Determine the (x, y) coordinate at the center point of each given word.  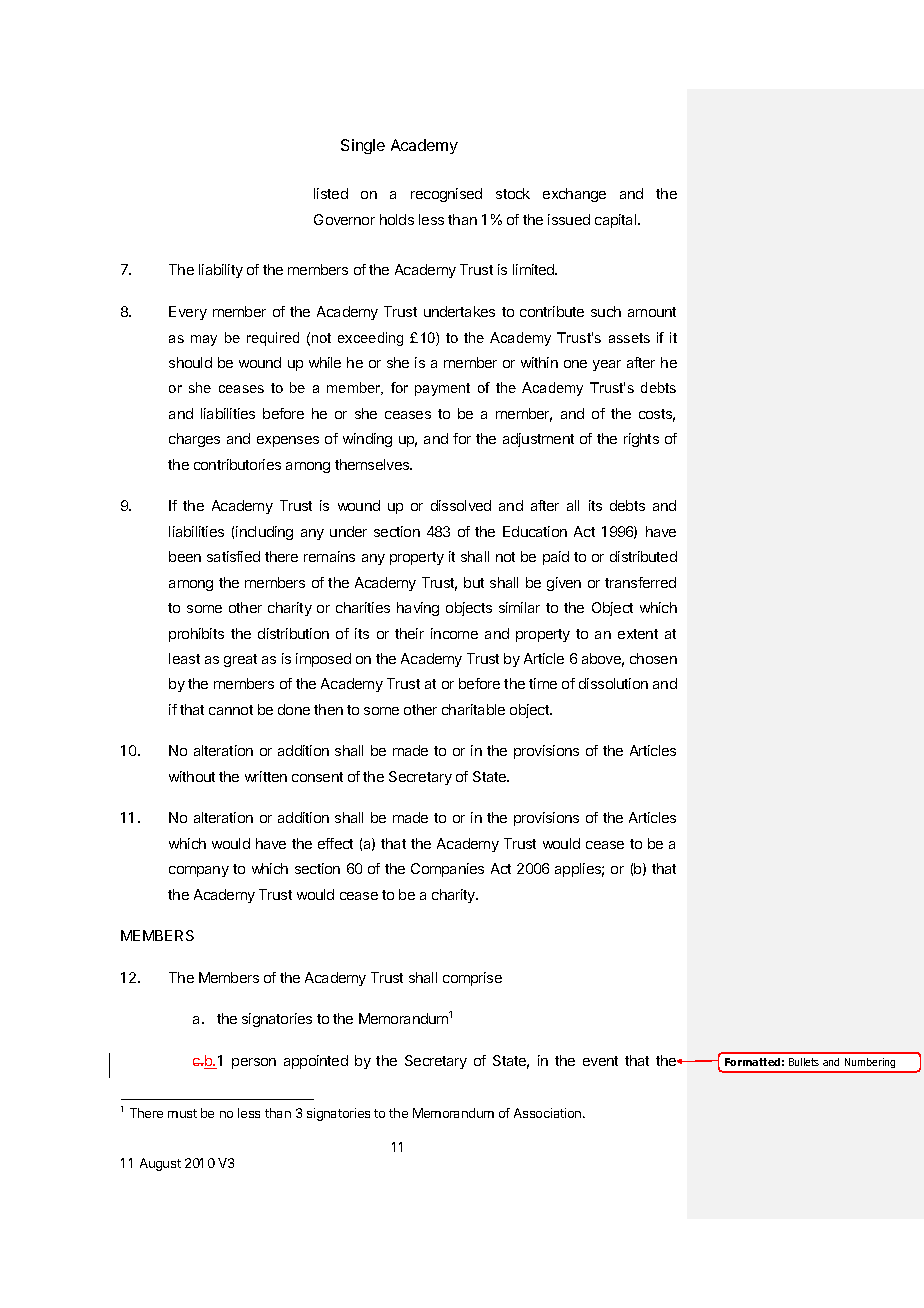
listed (331, 193)
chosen (653, 658)
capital (617, 221)
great (240, 660)
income (454, 633)
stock (513, 193)
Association (549, 1113)
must (182, 1113)
